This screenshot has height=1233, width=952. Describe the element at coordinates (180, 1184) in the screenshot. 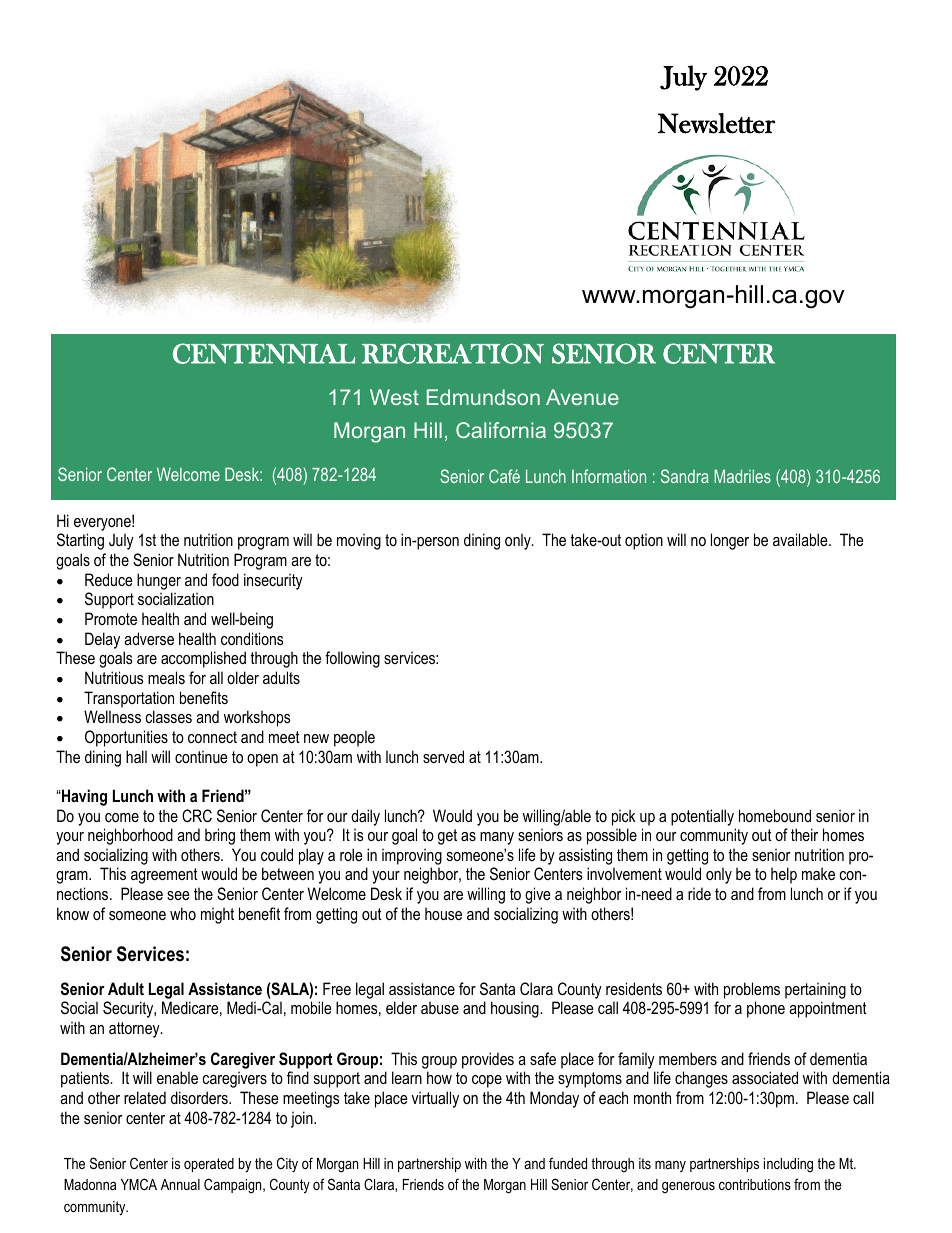

I see `Annual` at that location.
